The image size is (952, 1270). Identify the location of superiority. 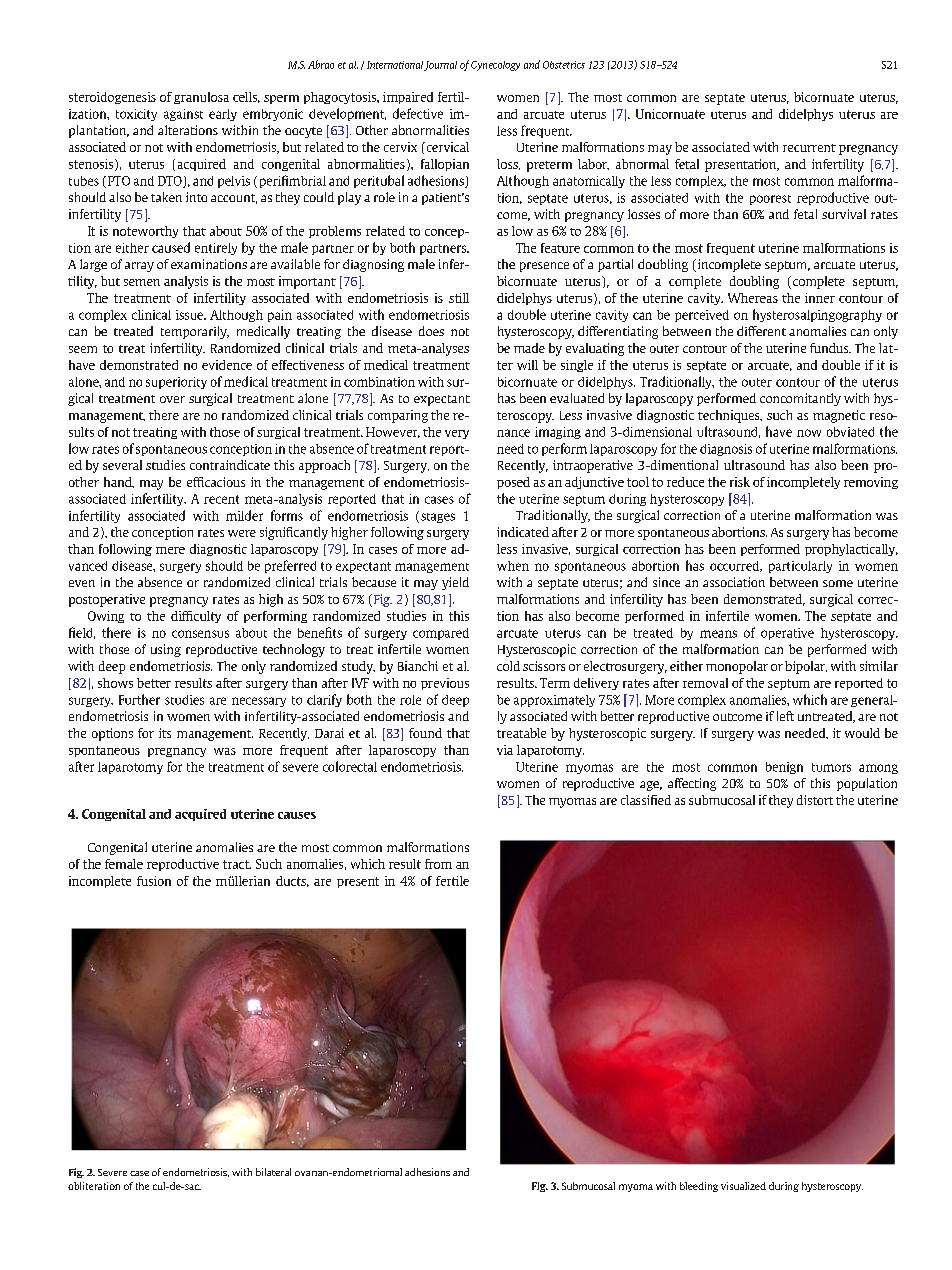
(176, 383).
